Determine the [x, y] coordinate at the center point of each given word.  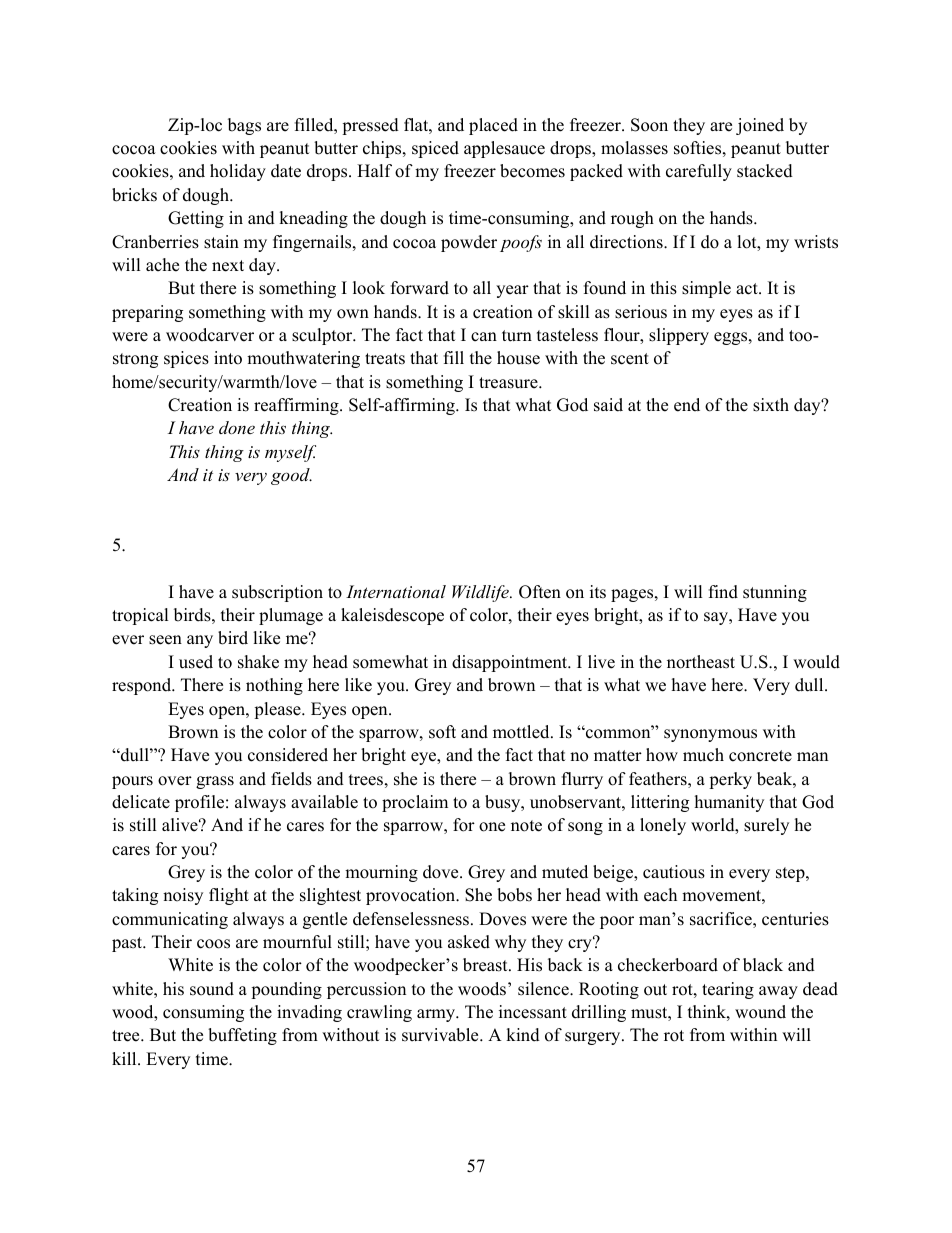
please [278, 710]
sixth [771, 405]
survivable [441, 1035]
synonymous [710, 735]
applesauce [504, 149]
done [237, 427]
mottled [522, 732]
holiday [238, 172]
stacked [765, 171]
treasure [509, 383]
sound [212, 989]
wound [760, 1012]
